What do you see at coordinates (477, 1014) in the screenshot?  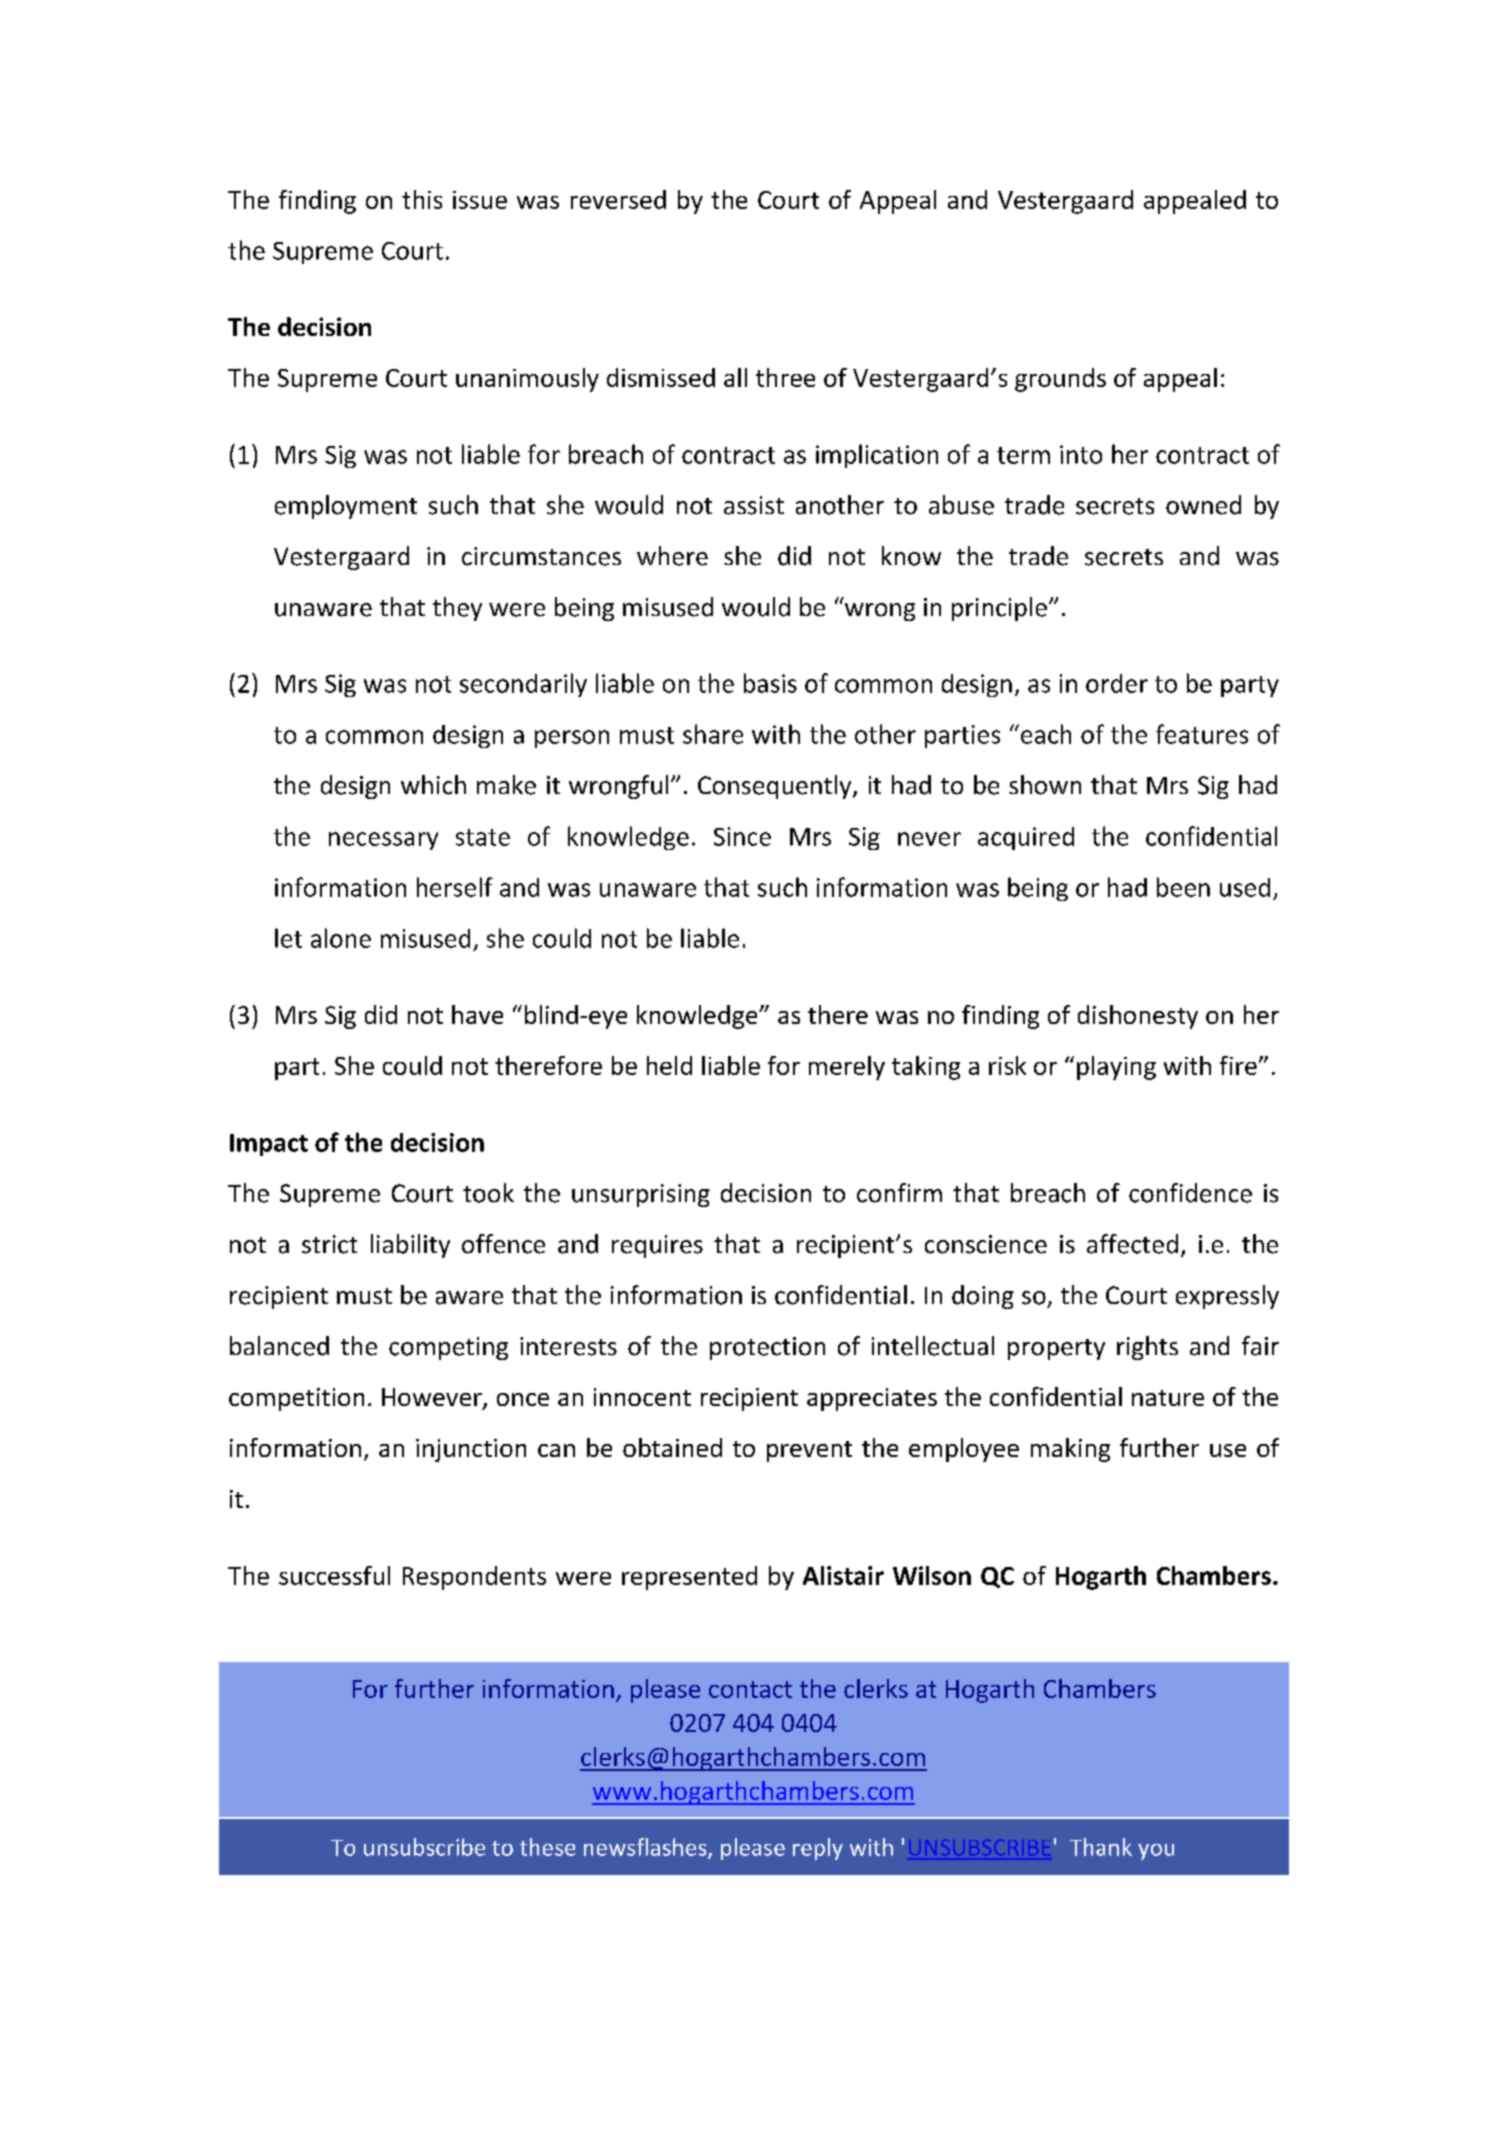 I see `have` at bounding box center [477, 1014].
